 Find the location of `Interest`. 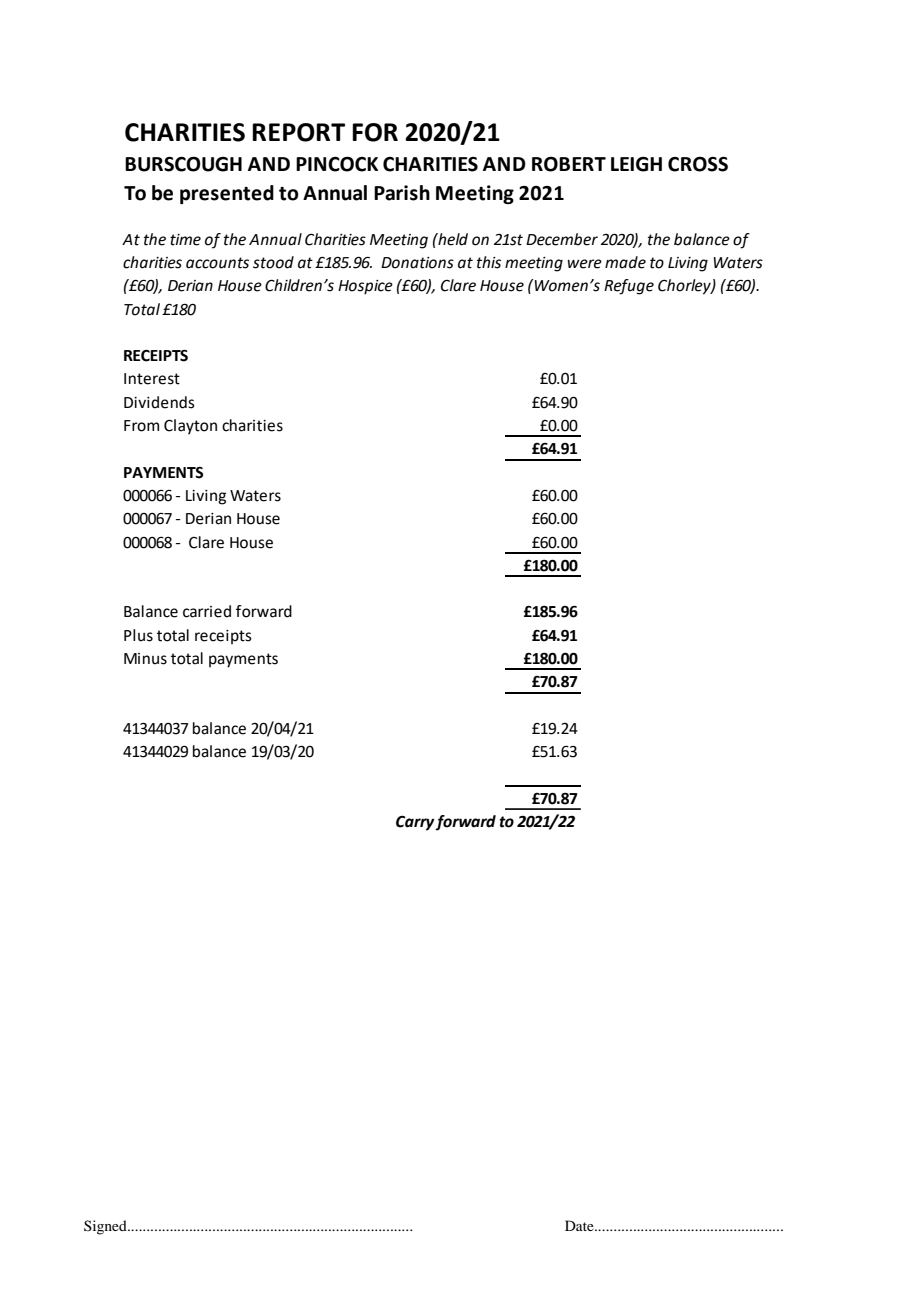

Interest is located at coordinates (152, 379).
